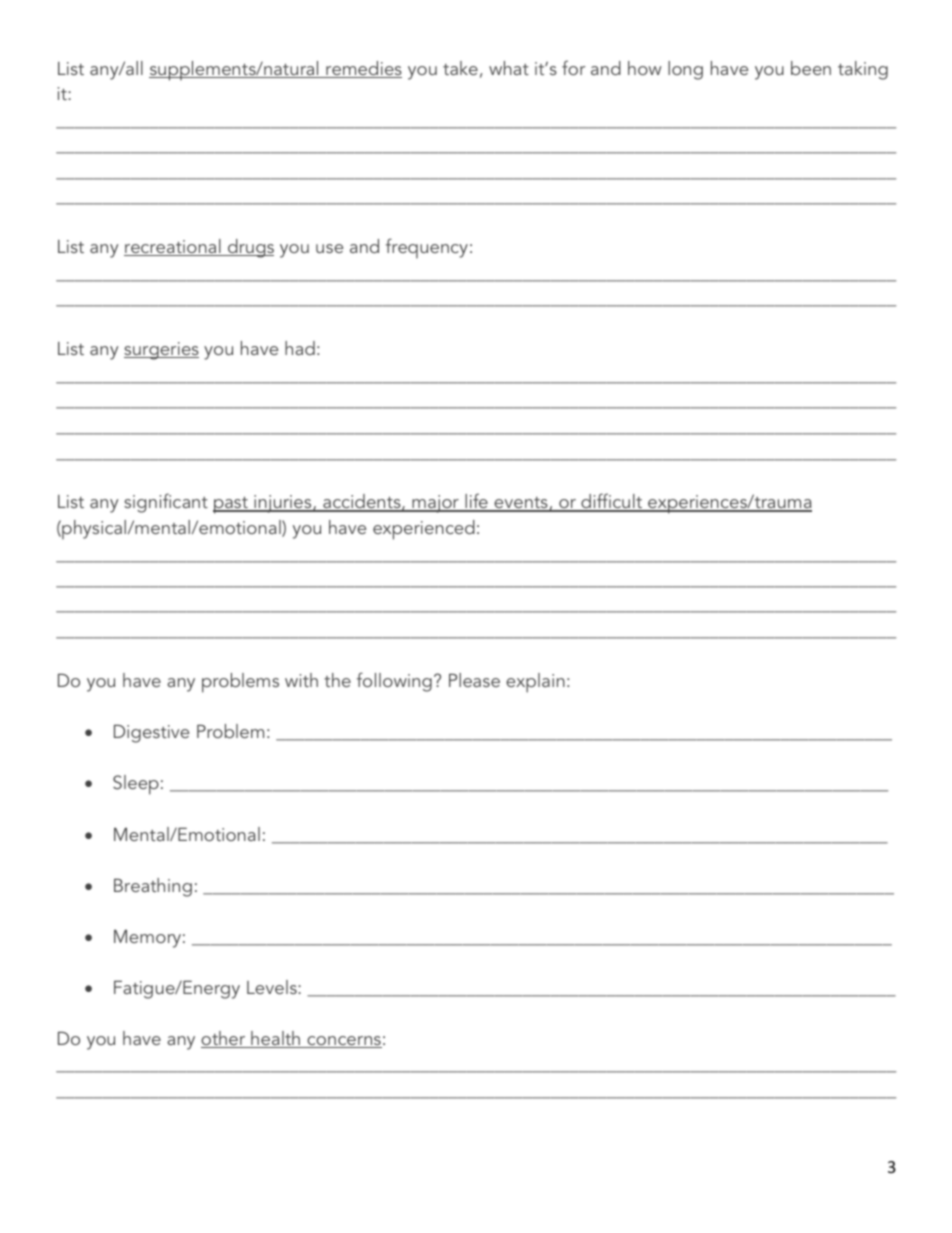 The image size is (952, 1233). Describe the element at coordinates (161, 351) in the document. I see `surgeries` at that location.
